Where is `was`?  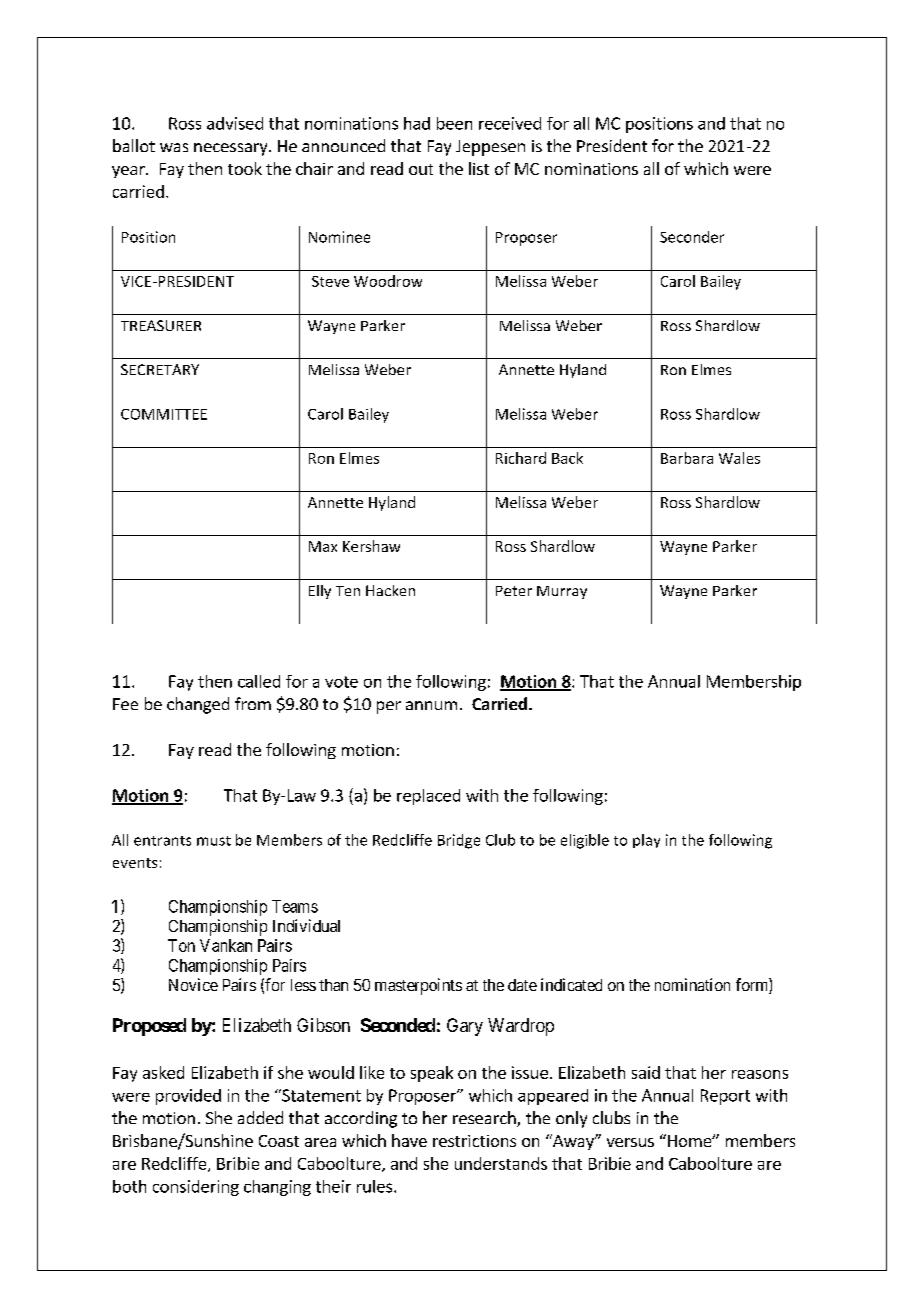 was is located at coordinates (174, 147).
